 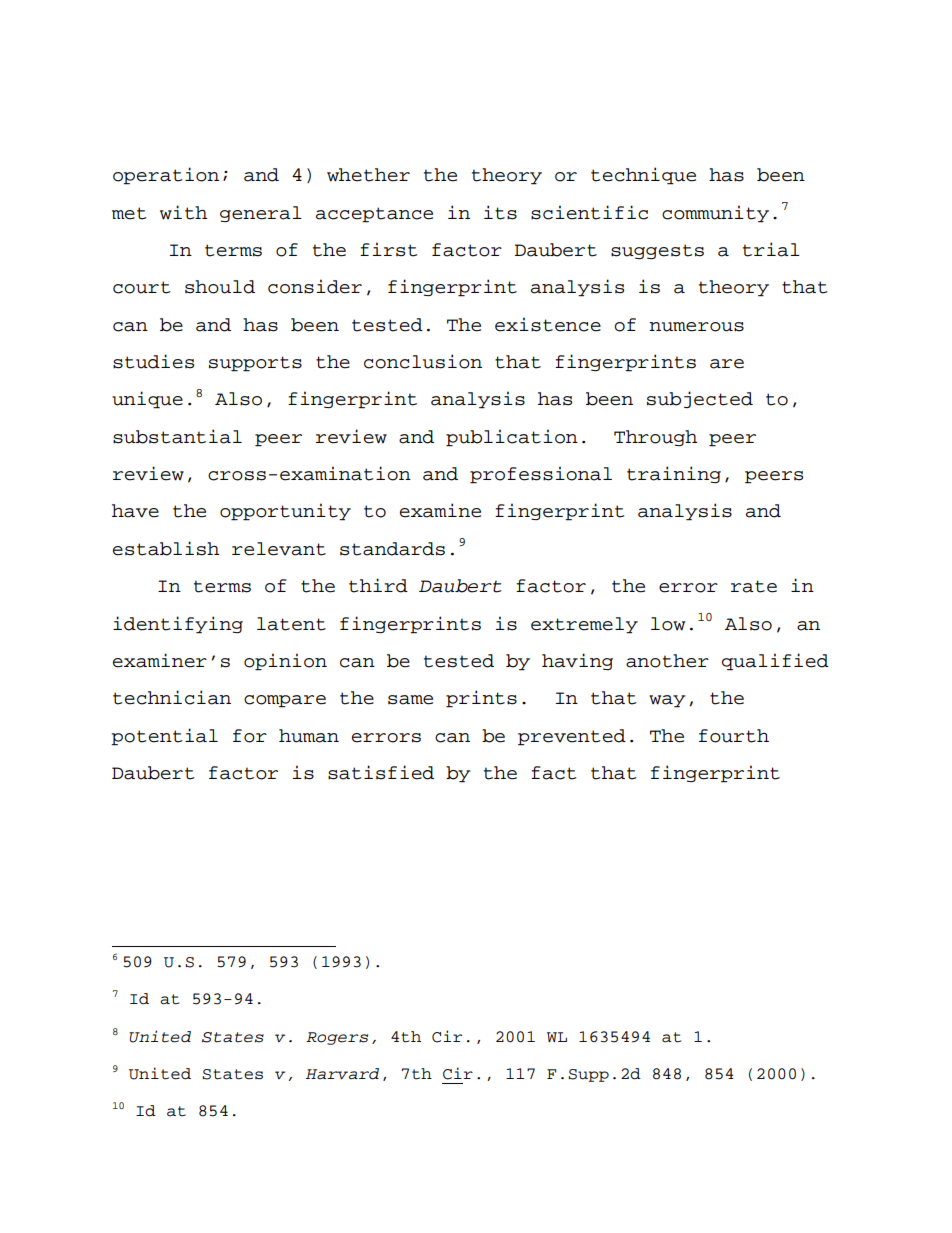 I want to click on substantial, so click(x=177, y=436).
